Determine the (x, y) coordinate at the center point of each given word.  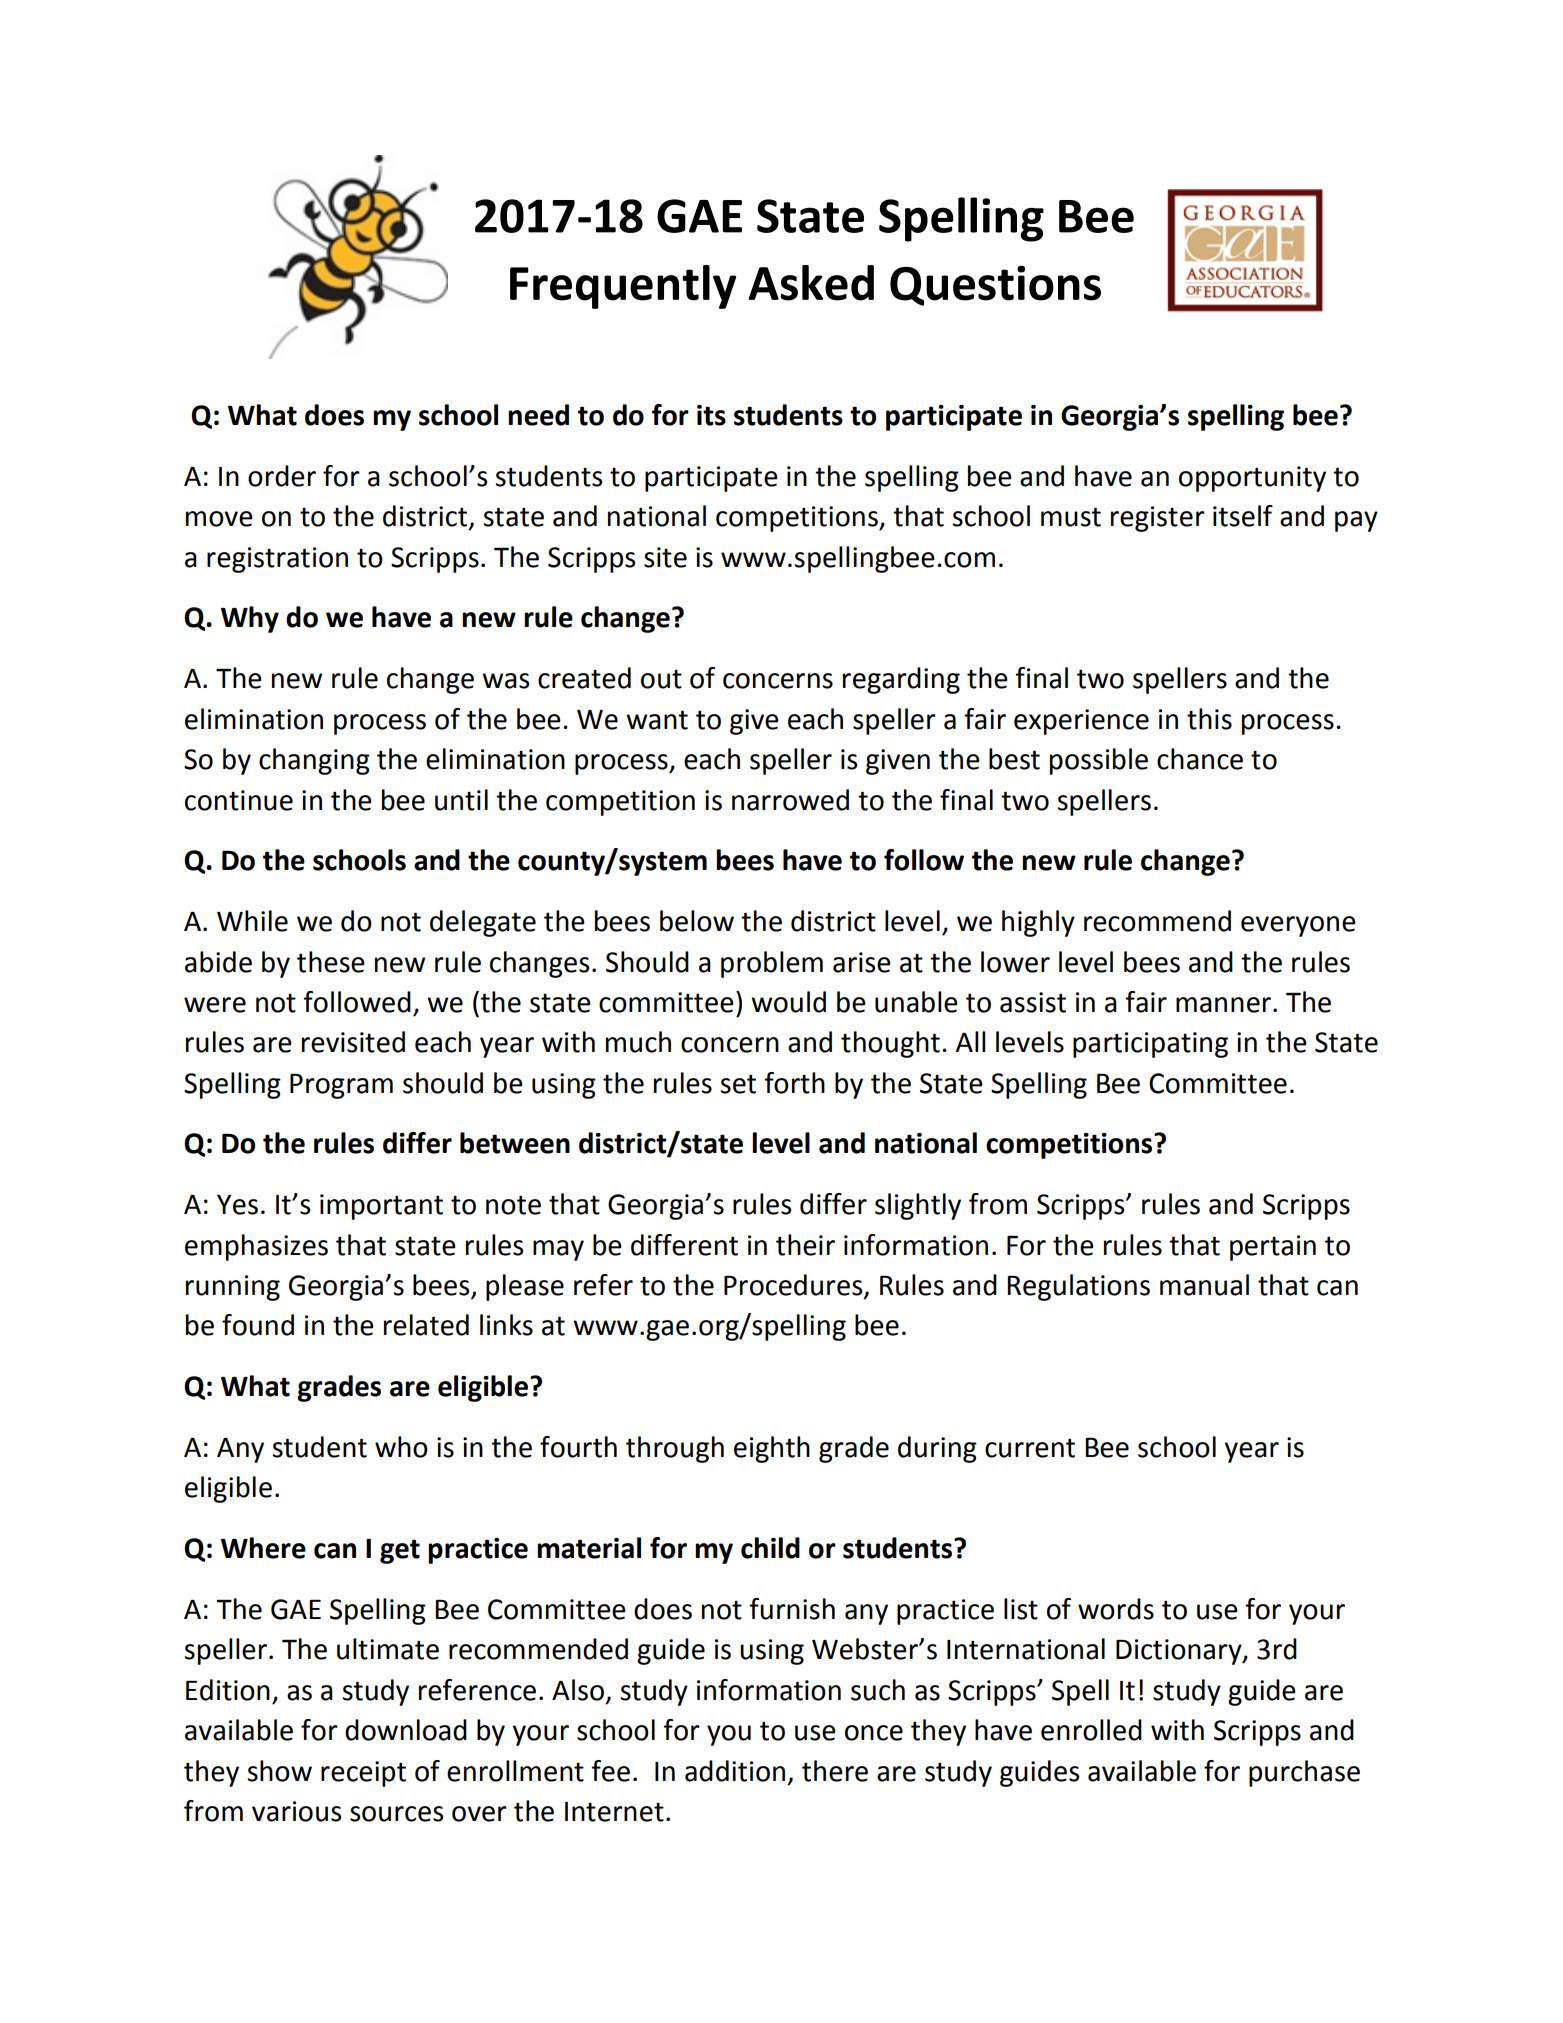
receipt (363, 1774)
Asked (811, 283)
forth (794, 1083)
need (538, 415)
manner (1223, 1005)
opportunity (1252, 479)
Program (341, 1086)
